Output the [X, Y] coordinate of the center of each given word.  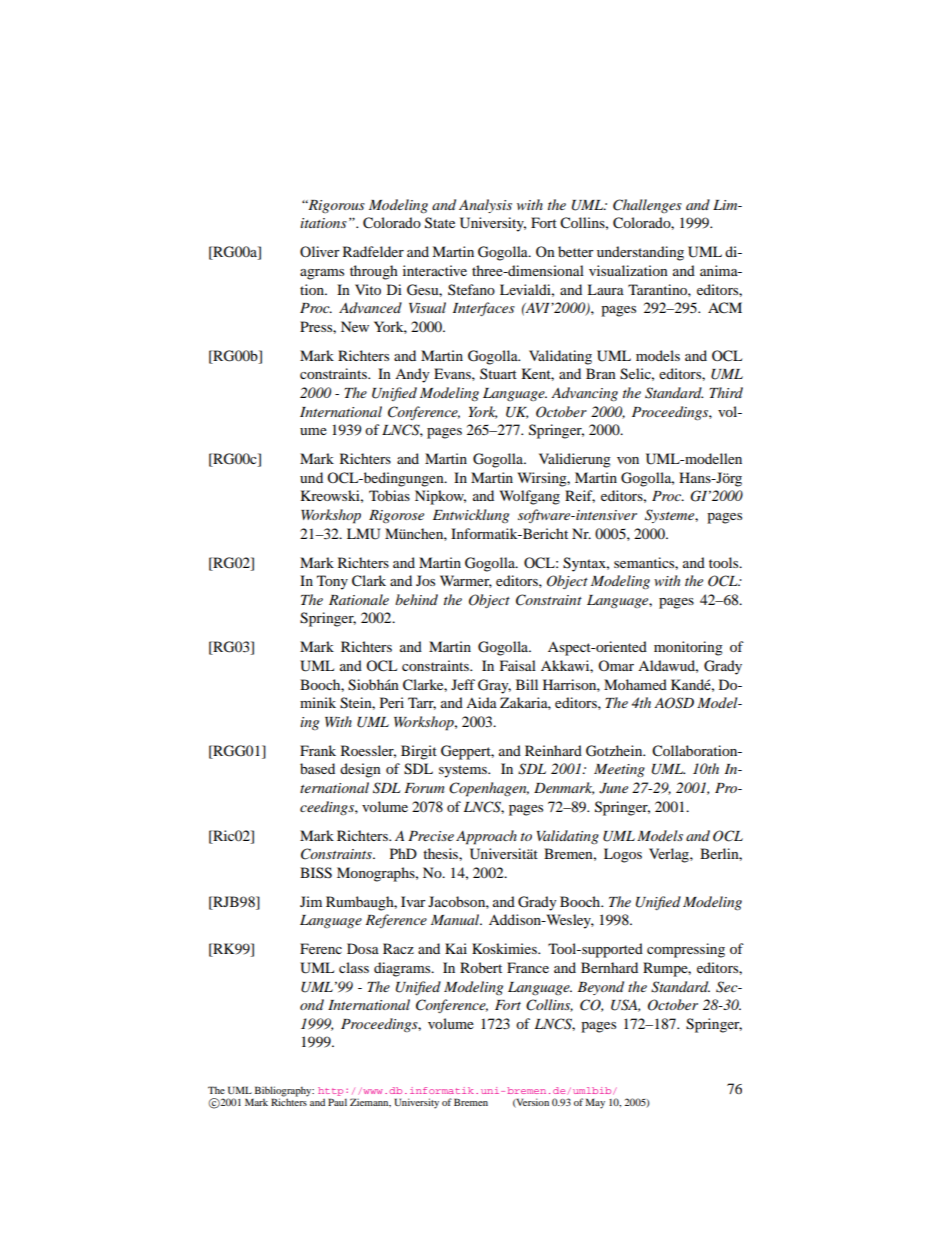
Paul [337, 1102]
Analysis [485, 206]
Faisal [518, 665]
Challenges [647, 206]
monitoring [688, 648]
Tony [332, 582]
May [595, 1103]
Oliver [320, 251]
